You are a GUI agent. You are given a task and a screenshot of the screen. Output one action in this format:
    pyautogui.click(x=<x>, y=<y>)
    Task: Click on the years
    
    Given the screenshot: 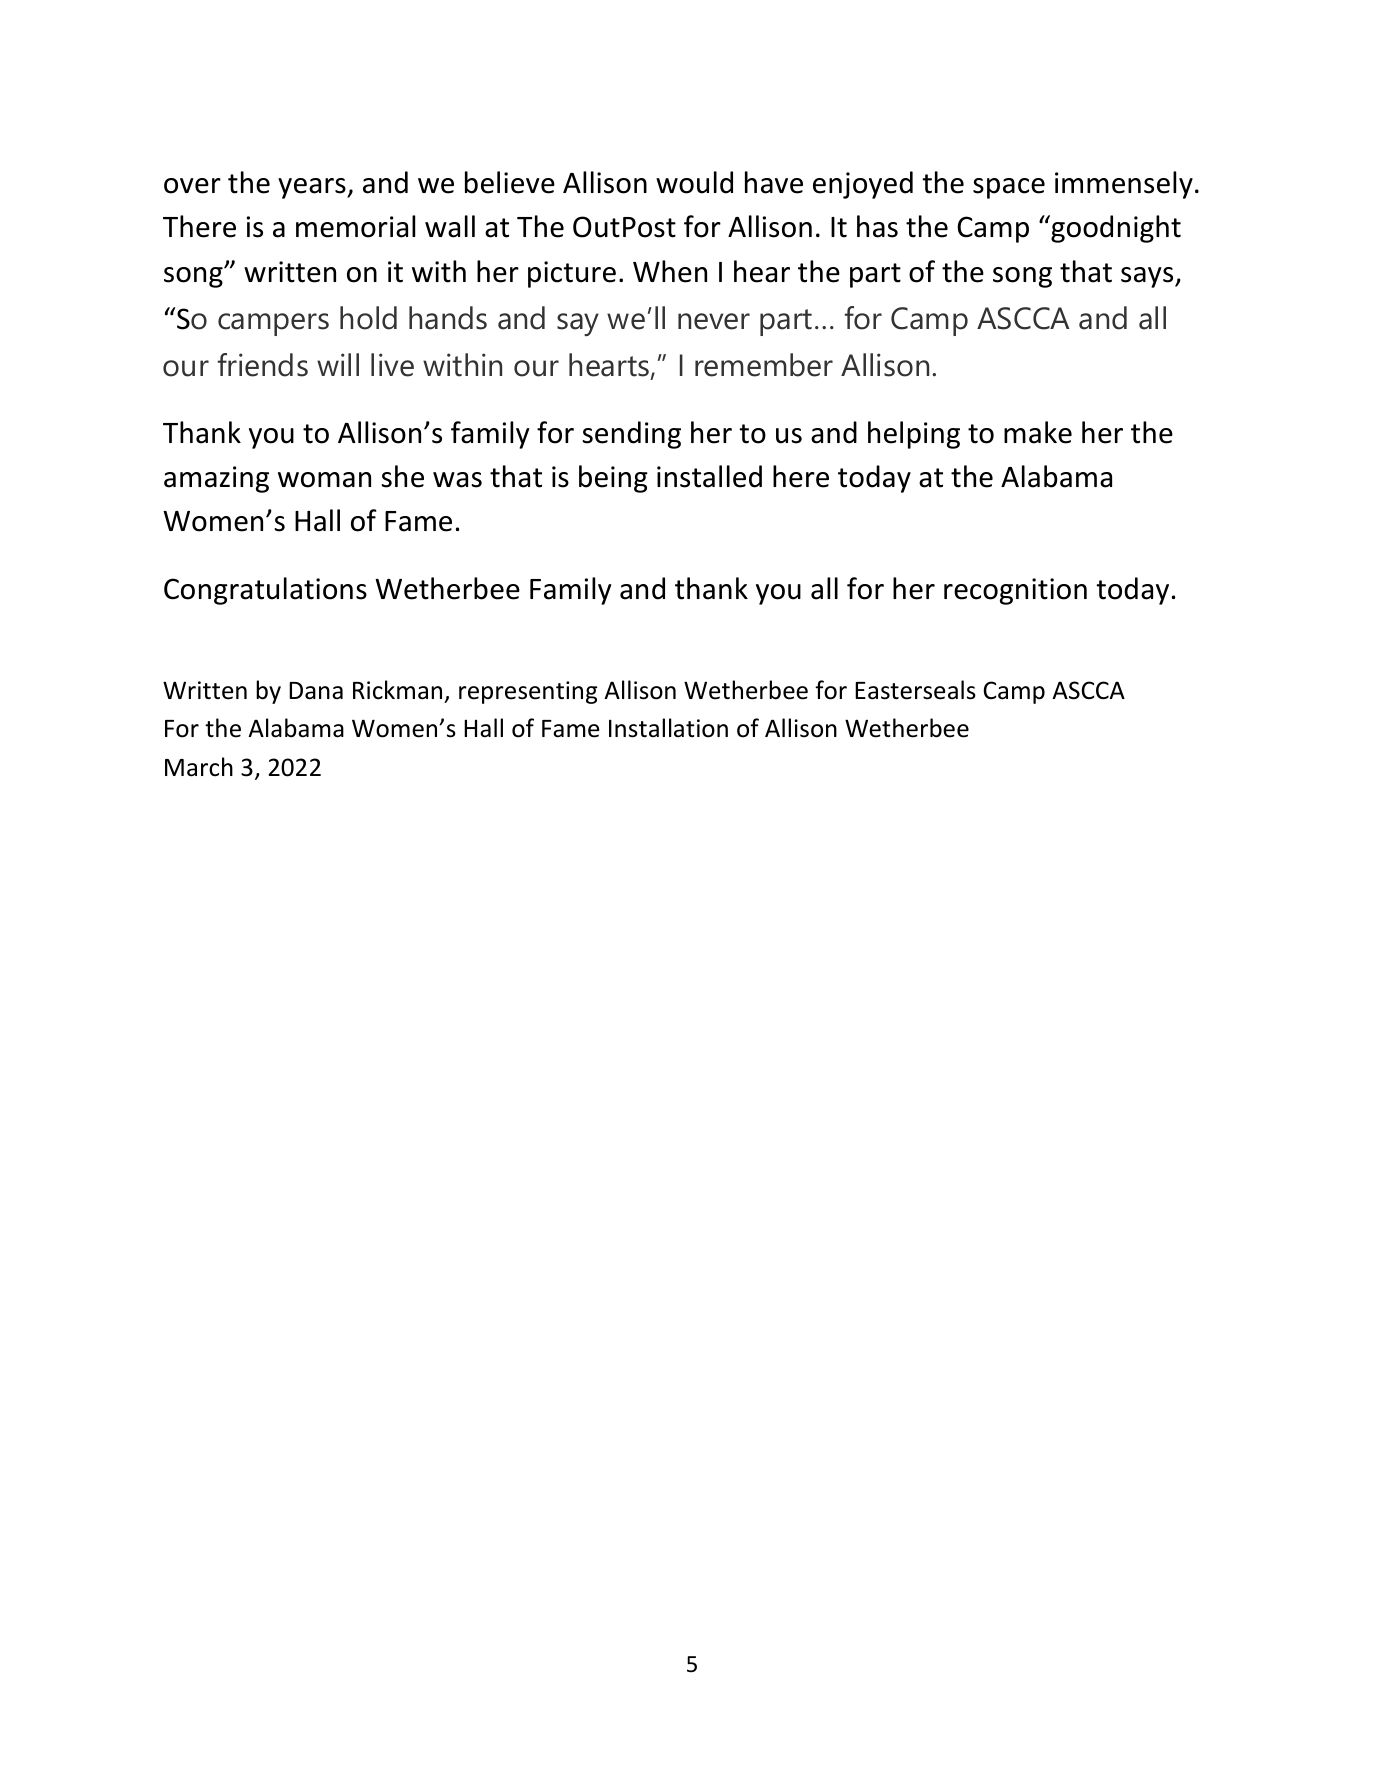 What is the action you would take?
    pyautogui.click(x=313, y=188)
